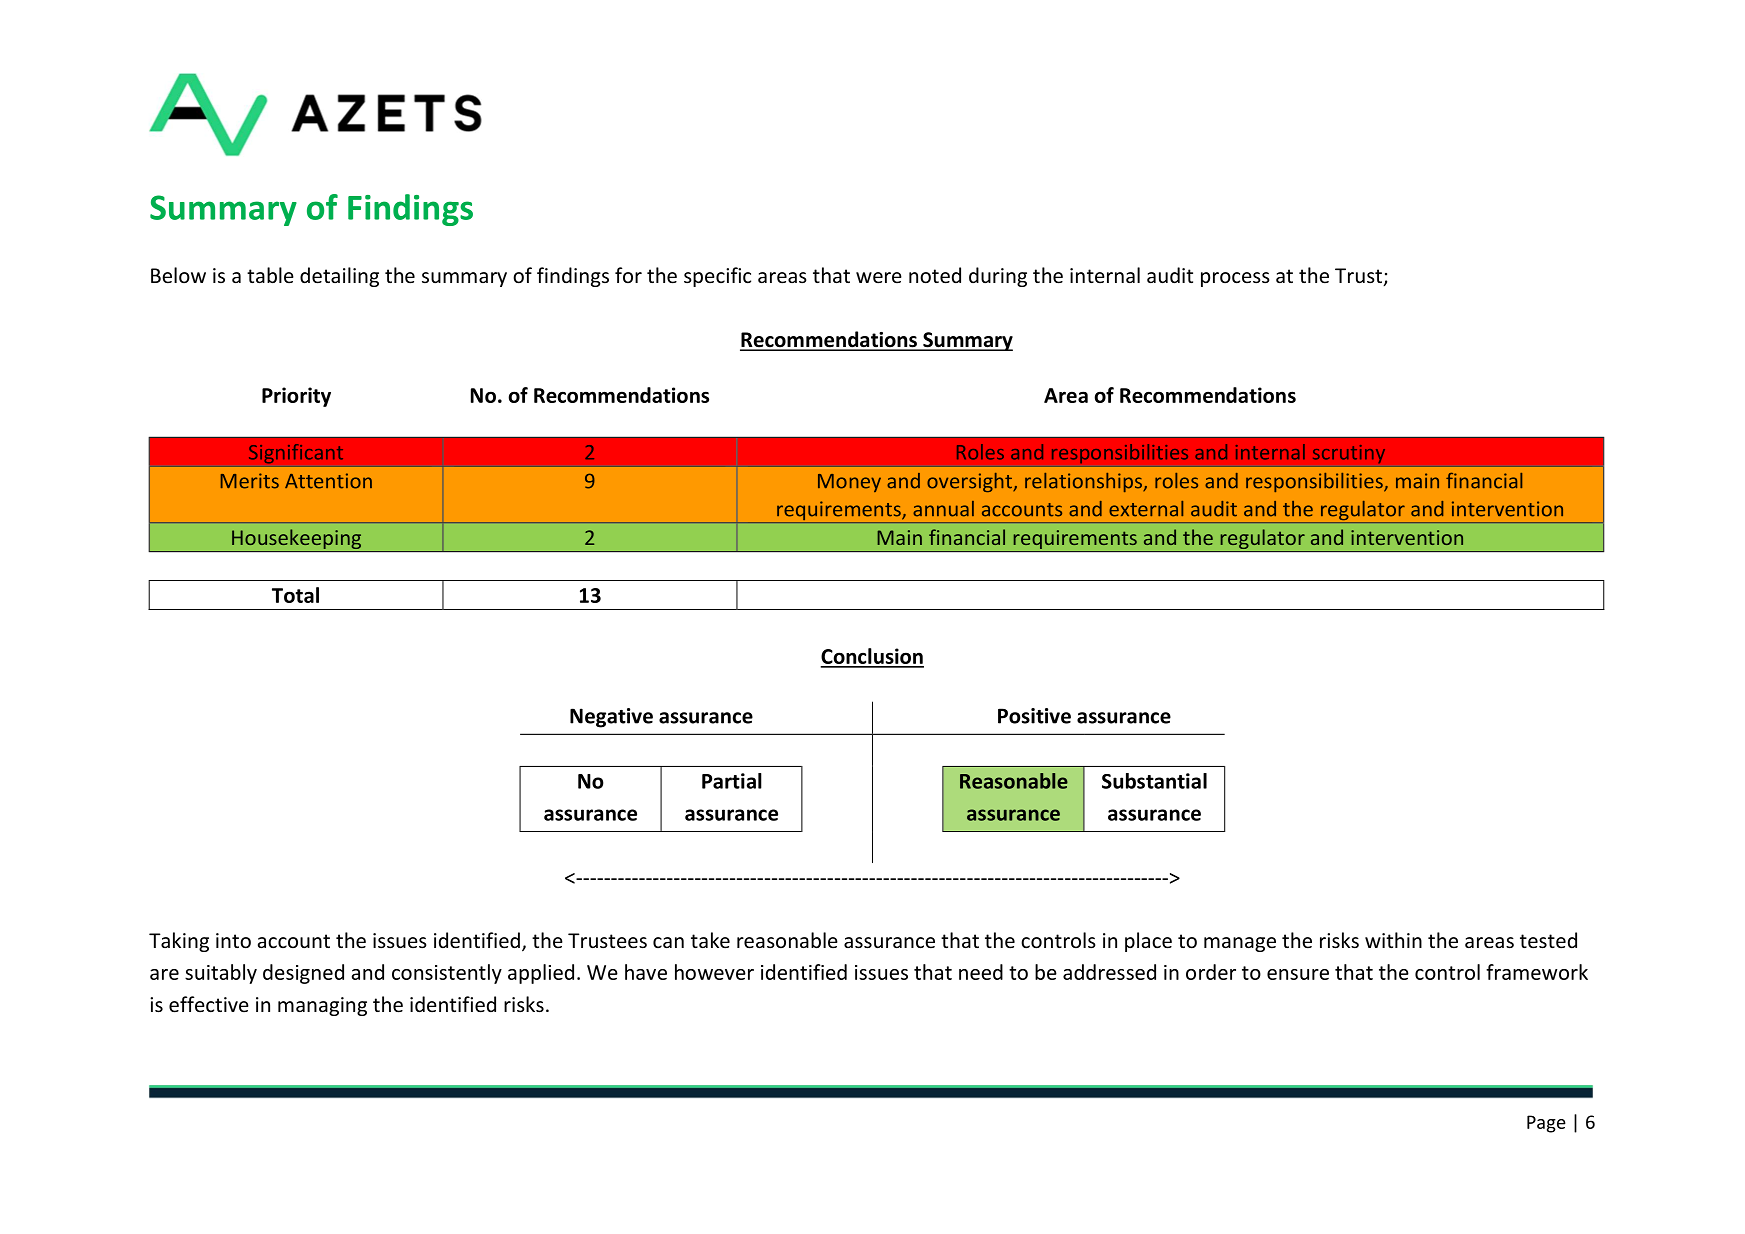 This screenshot has width=1745, height=1234. Describe the element at coordinates (879, 278) in the screenshot. I see `were` at that location.
